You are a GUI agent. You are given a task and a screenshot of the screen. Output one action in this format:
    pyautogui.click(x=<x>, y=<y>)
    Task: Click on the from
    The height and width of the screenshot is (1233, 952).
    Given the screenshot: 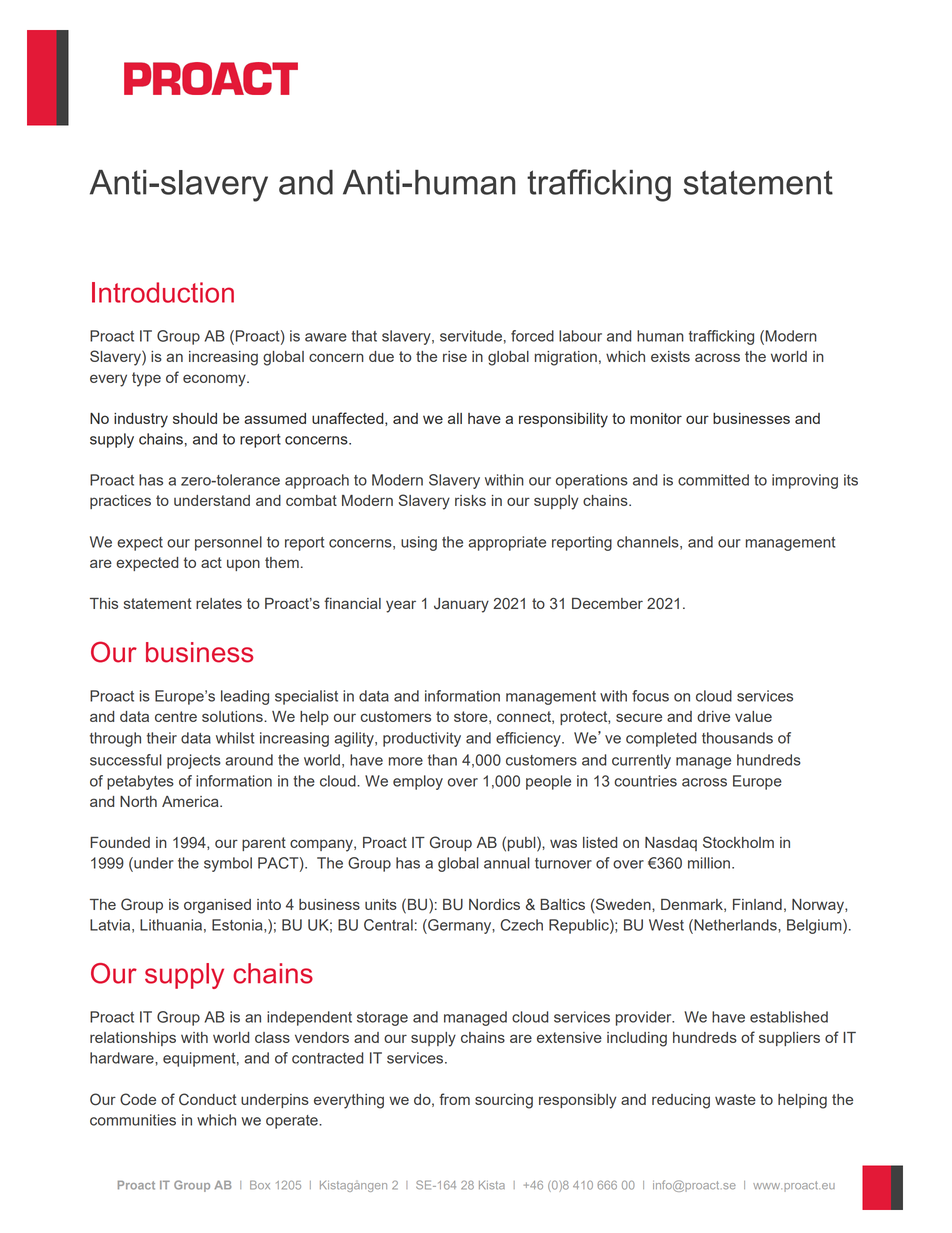 What is the action you would take?
    pyautogui.click(x=454, y=1099)
